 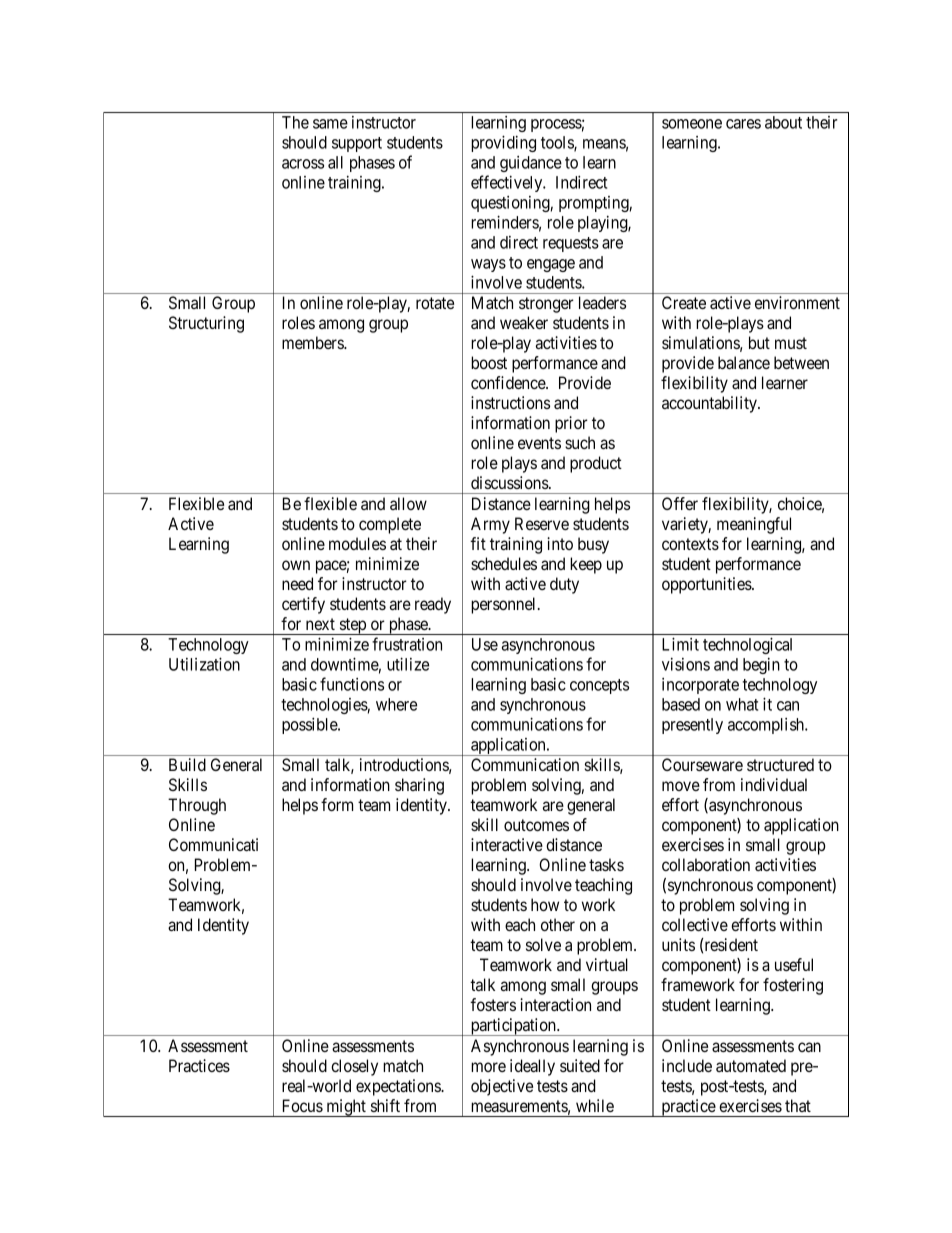 What do you see at coordinates (680, 503) in the screenshot?
I see `Offer` at bounding box center [680, 503].
